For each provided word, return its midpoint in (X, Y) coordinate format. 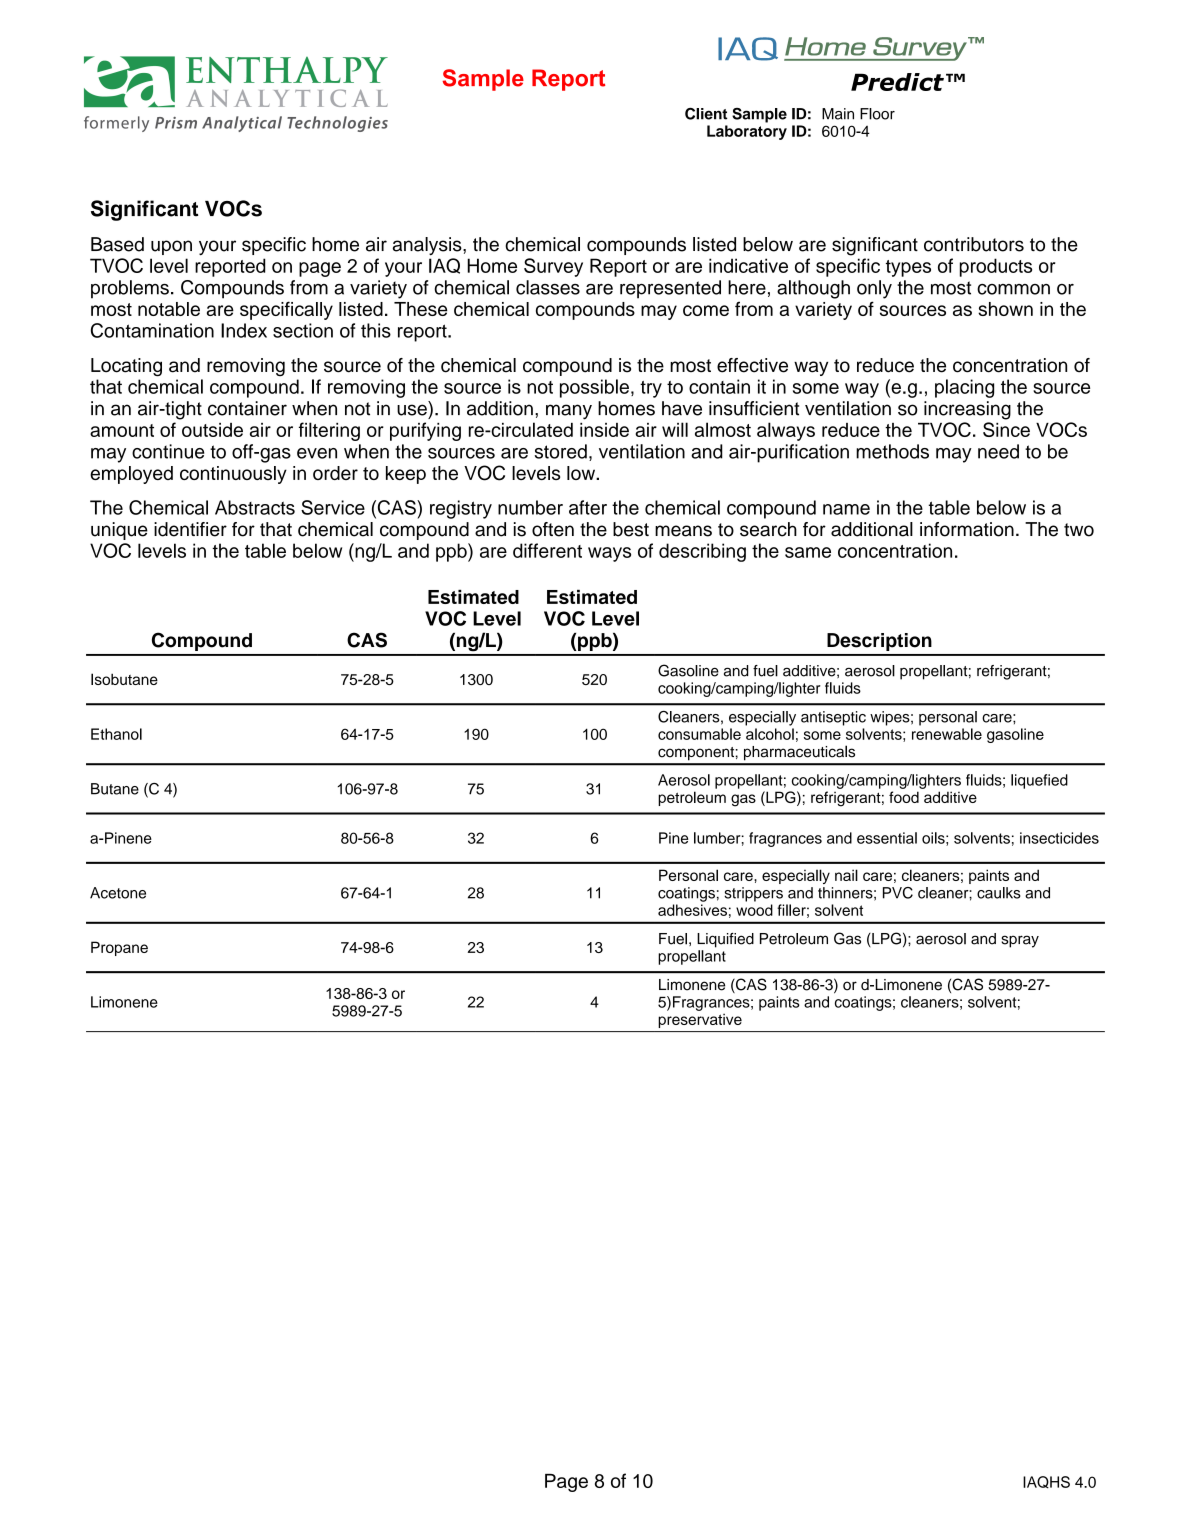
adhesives (692, 910)
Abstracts (255, 507)
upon (171, 247)
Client (706, 114)
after (588, 507)
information (967, 529)
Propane (119, 948)
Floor (877, 114)
